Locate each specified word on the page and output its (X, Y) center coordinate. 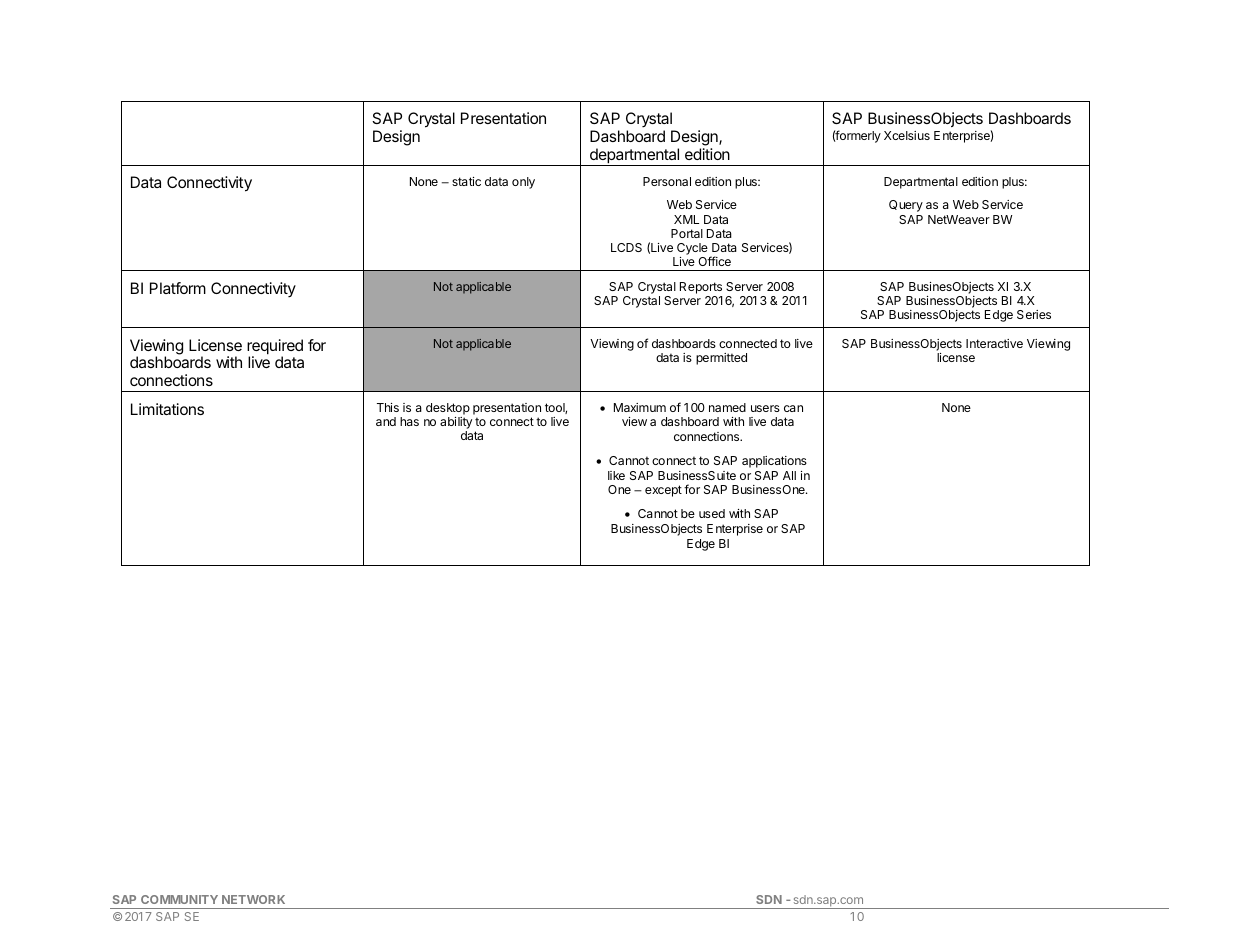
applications (774, 462)
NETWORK (253, 899)
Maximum (640, 407)
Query (906, 206)
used (712, 513)
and (386, 421)
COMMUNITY (179, 899)
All (789, 475)
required (275, 348)
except (663, 491)
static (466, 181)
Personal (667, 181)
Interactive (994, 343)
